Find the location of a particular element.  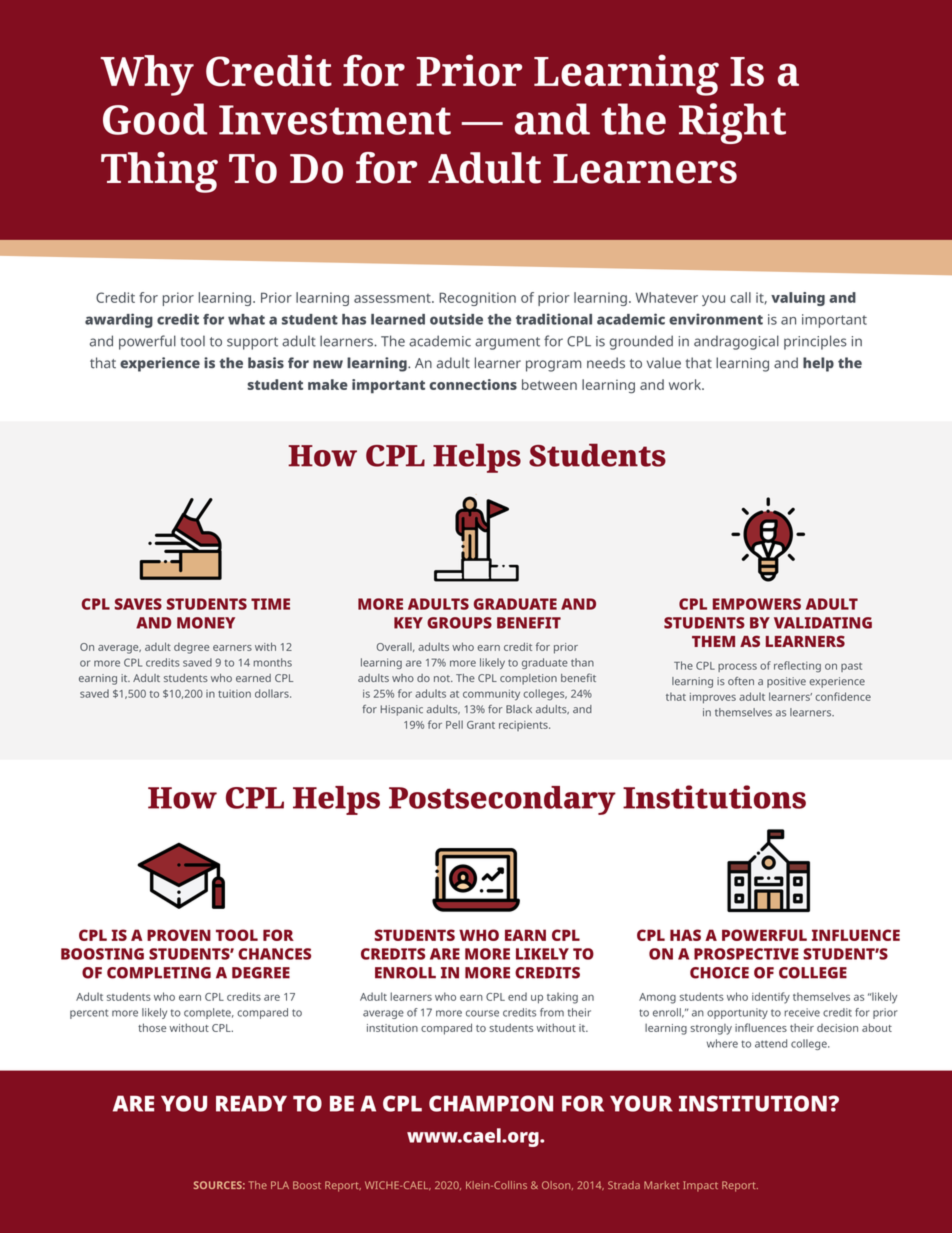

Investment is located at coordinates (335, 120).
